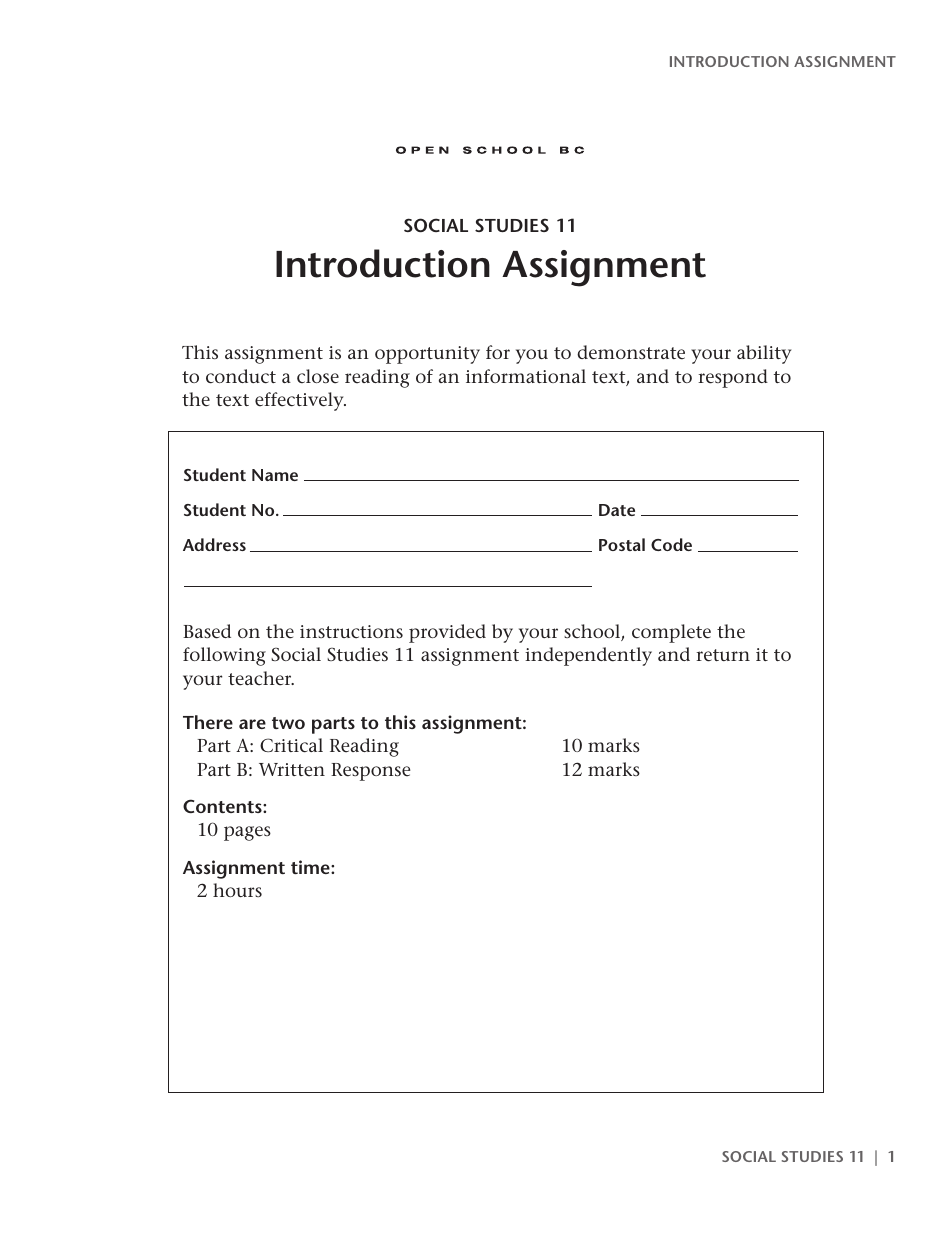 The image size is (952, 1233). Describe the element at coordinates (207, 631) in the screenshot. I see `Based` at that location.
